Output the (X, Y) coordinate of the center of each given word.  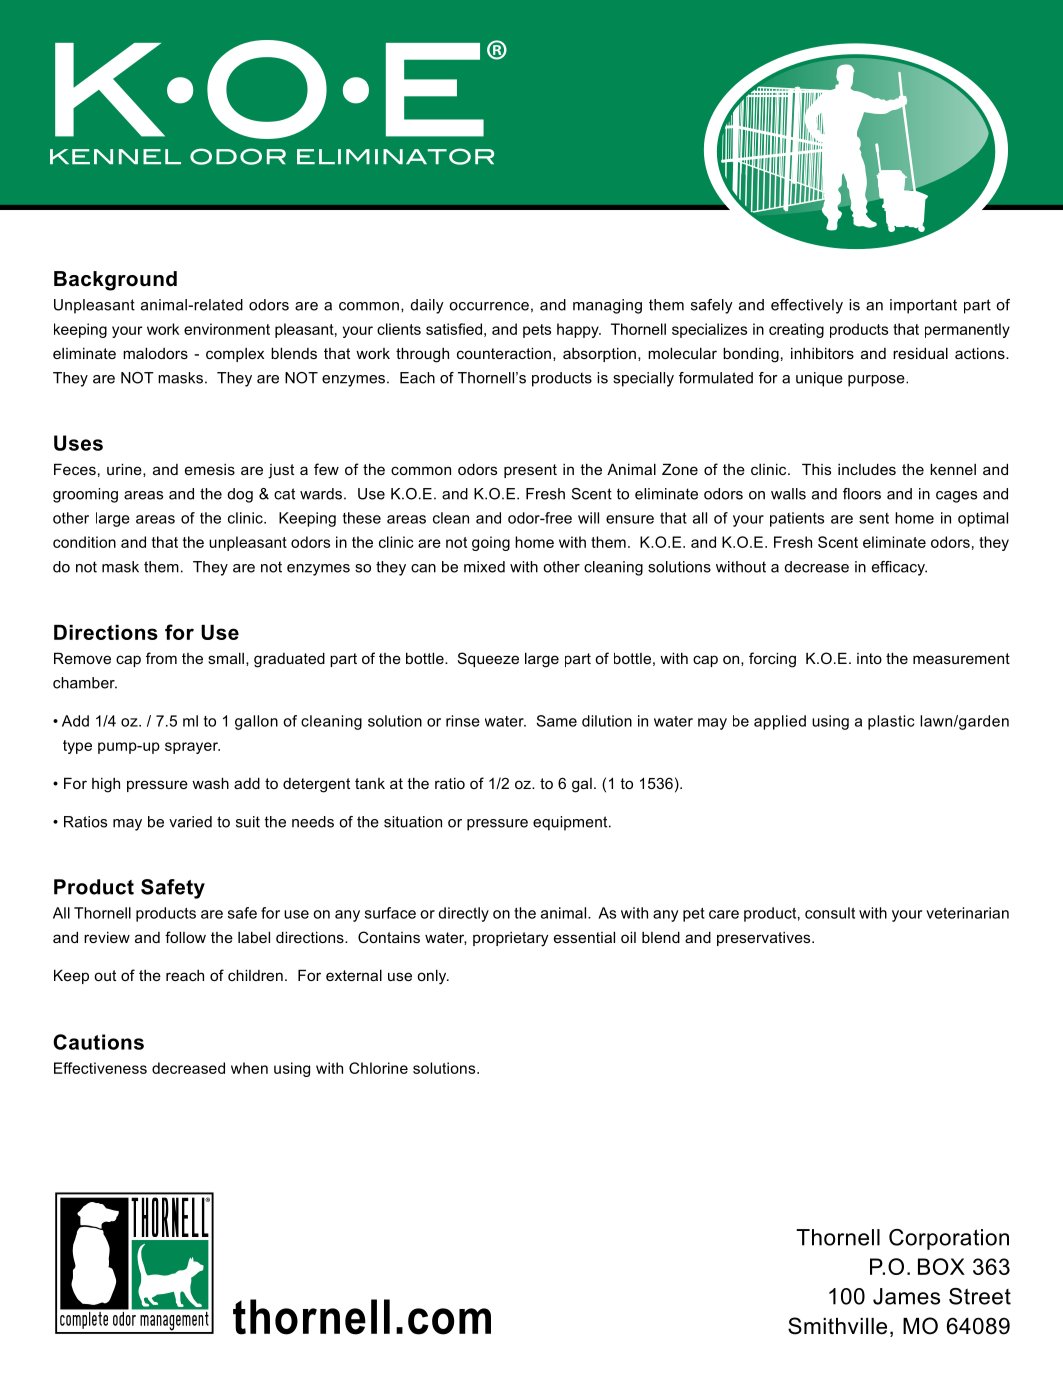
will (588, 518)
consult (830, 913)
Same (556, 721)
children (255, 975)
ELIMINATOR (395, 156)
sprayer (192, 748)
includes (867, 469)
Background (115, 281)
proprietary (511, 939)
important (923, 306)
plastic (891, 722)
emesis (210, 469)
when (249, 1068)
